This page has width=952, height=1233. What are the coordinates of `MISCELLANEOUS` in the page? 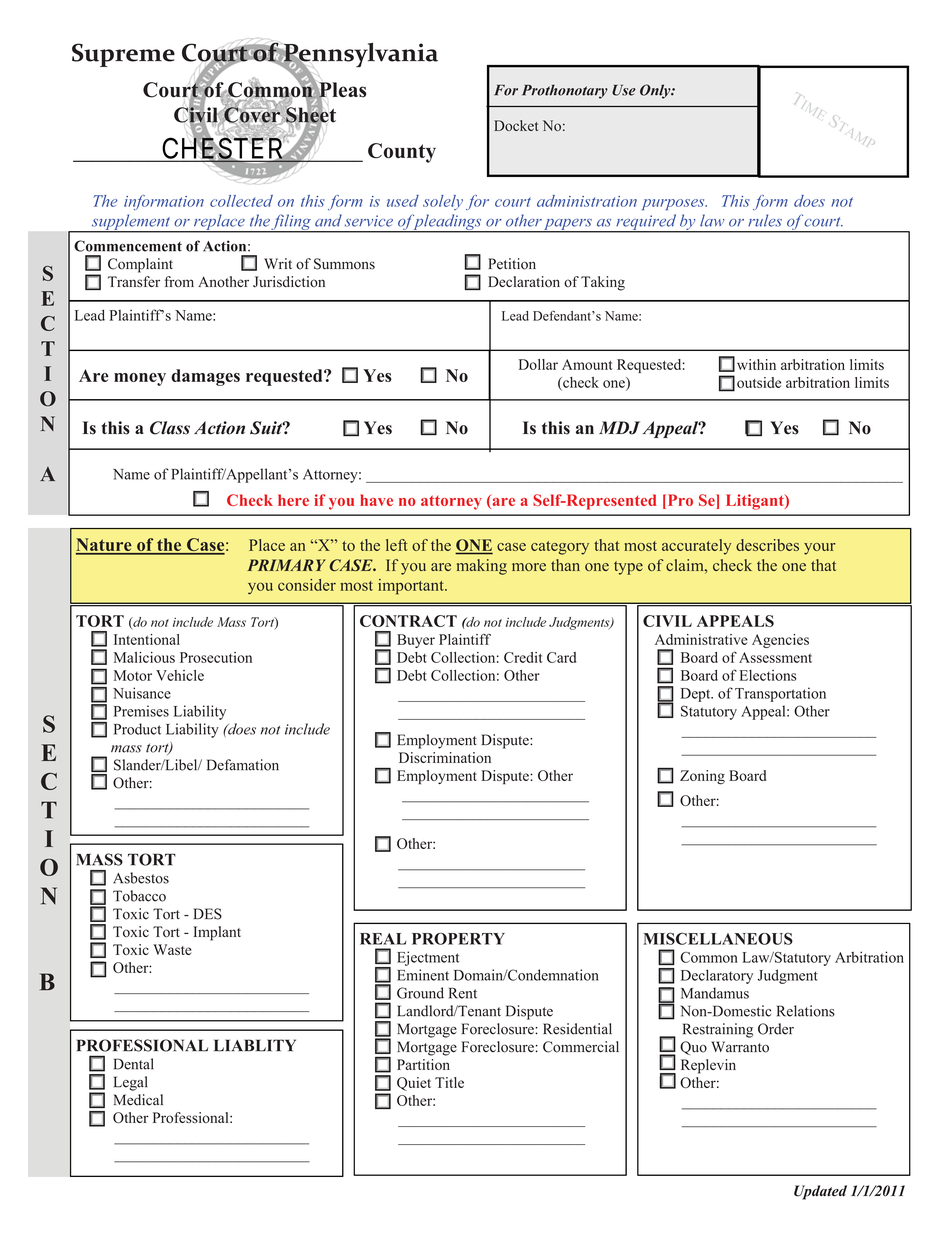 It's located at (718, 938).
